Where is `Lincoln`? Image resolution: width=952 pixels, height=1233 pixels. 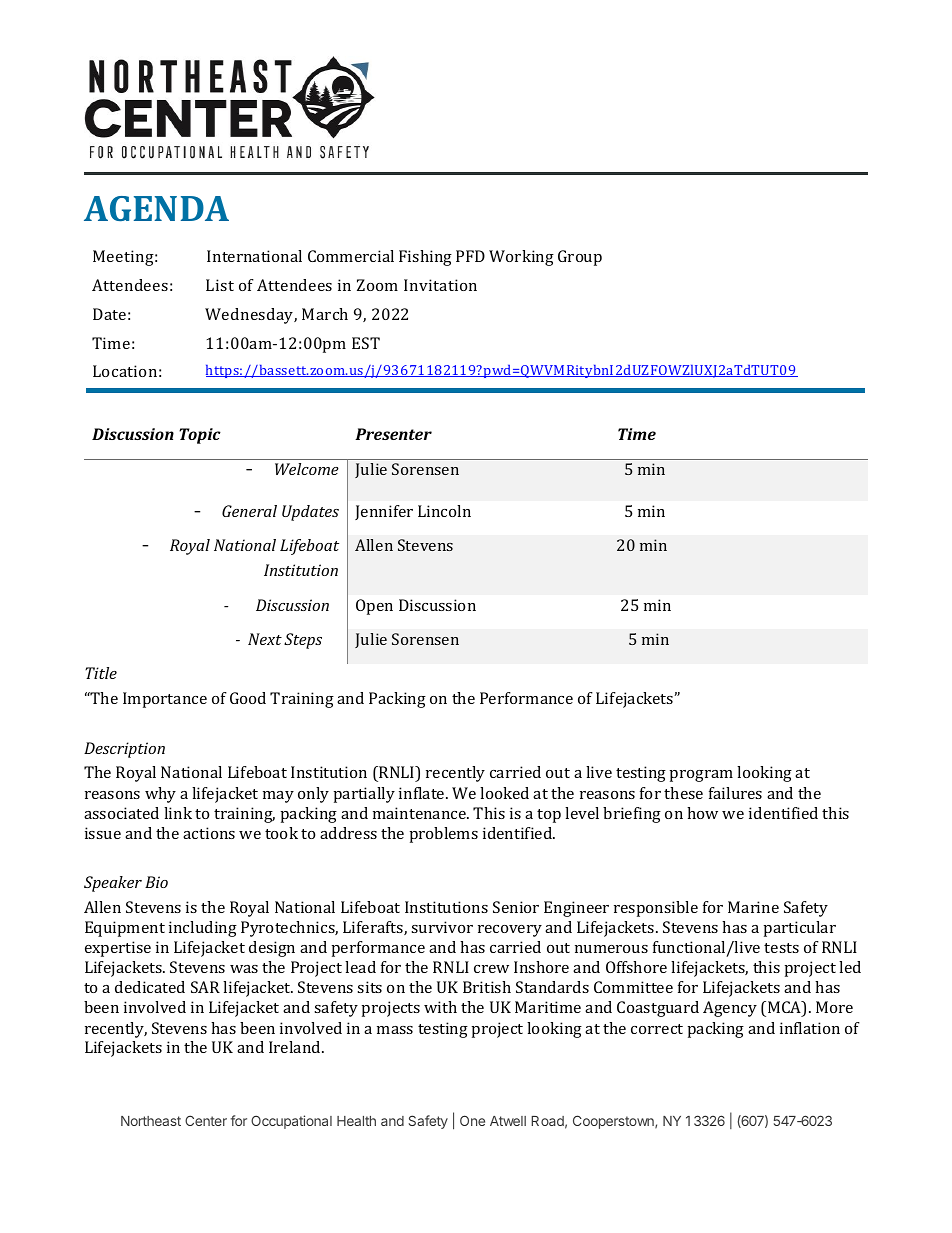 Lincoln is located at coordinates (444, 511).
